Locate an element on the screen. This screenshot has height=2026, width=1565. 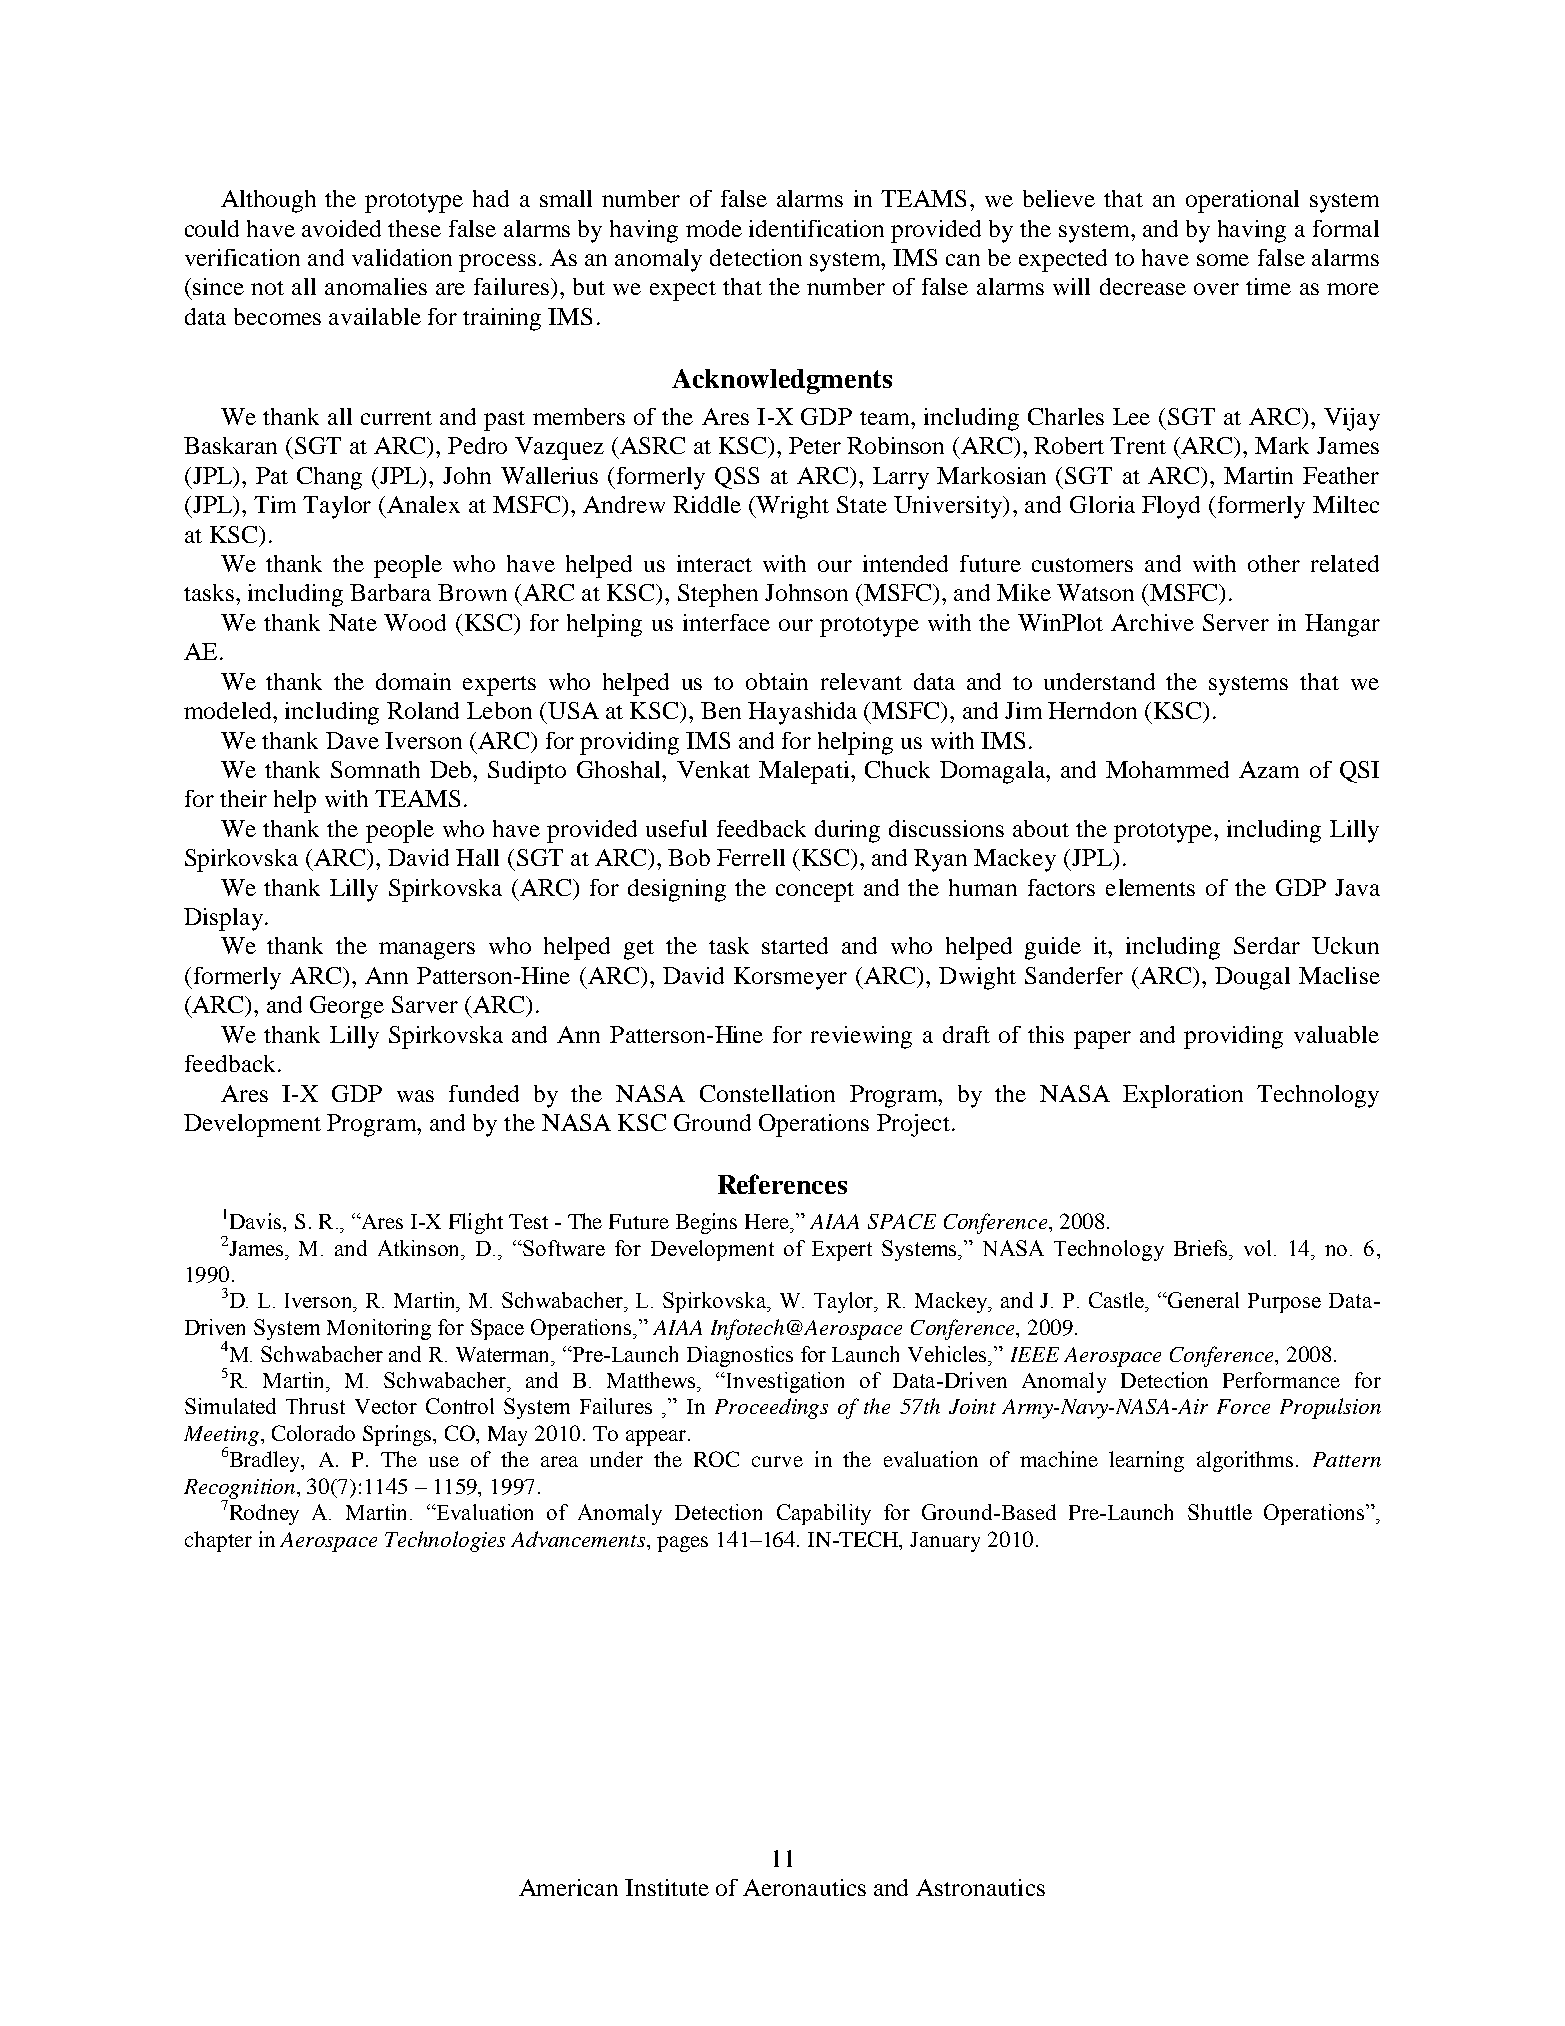
Monitoring is located at coordinates (379, 1329).
